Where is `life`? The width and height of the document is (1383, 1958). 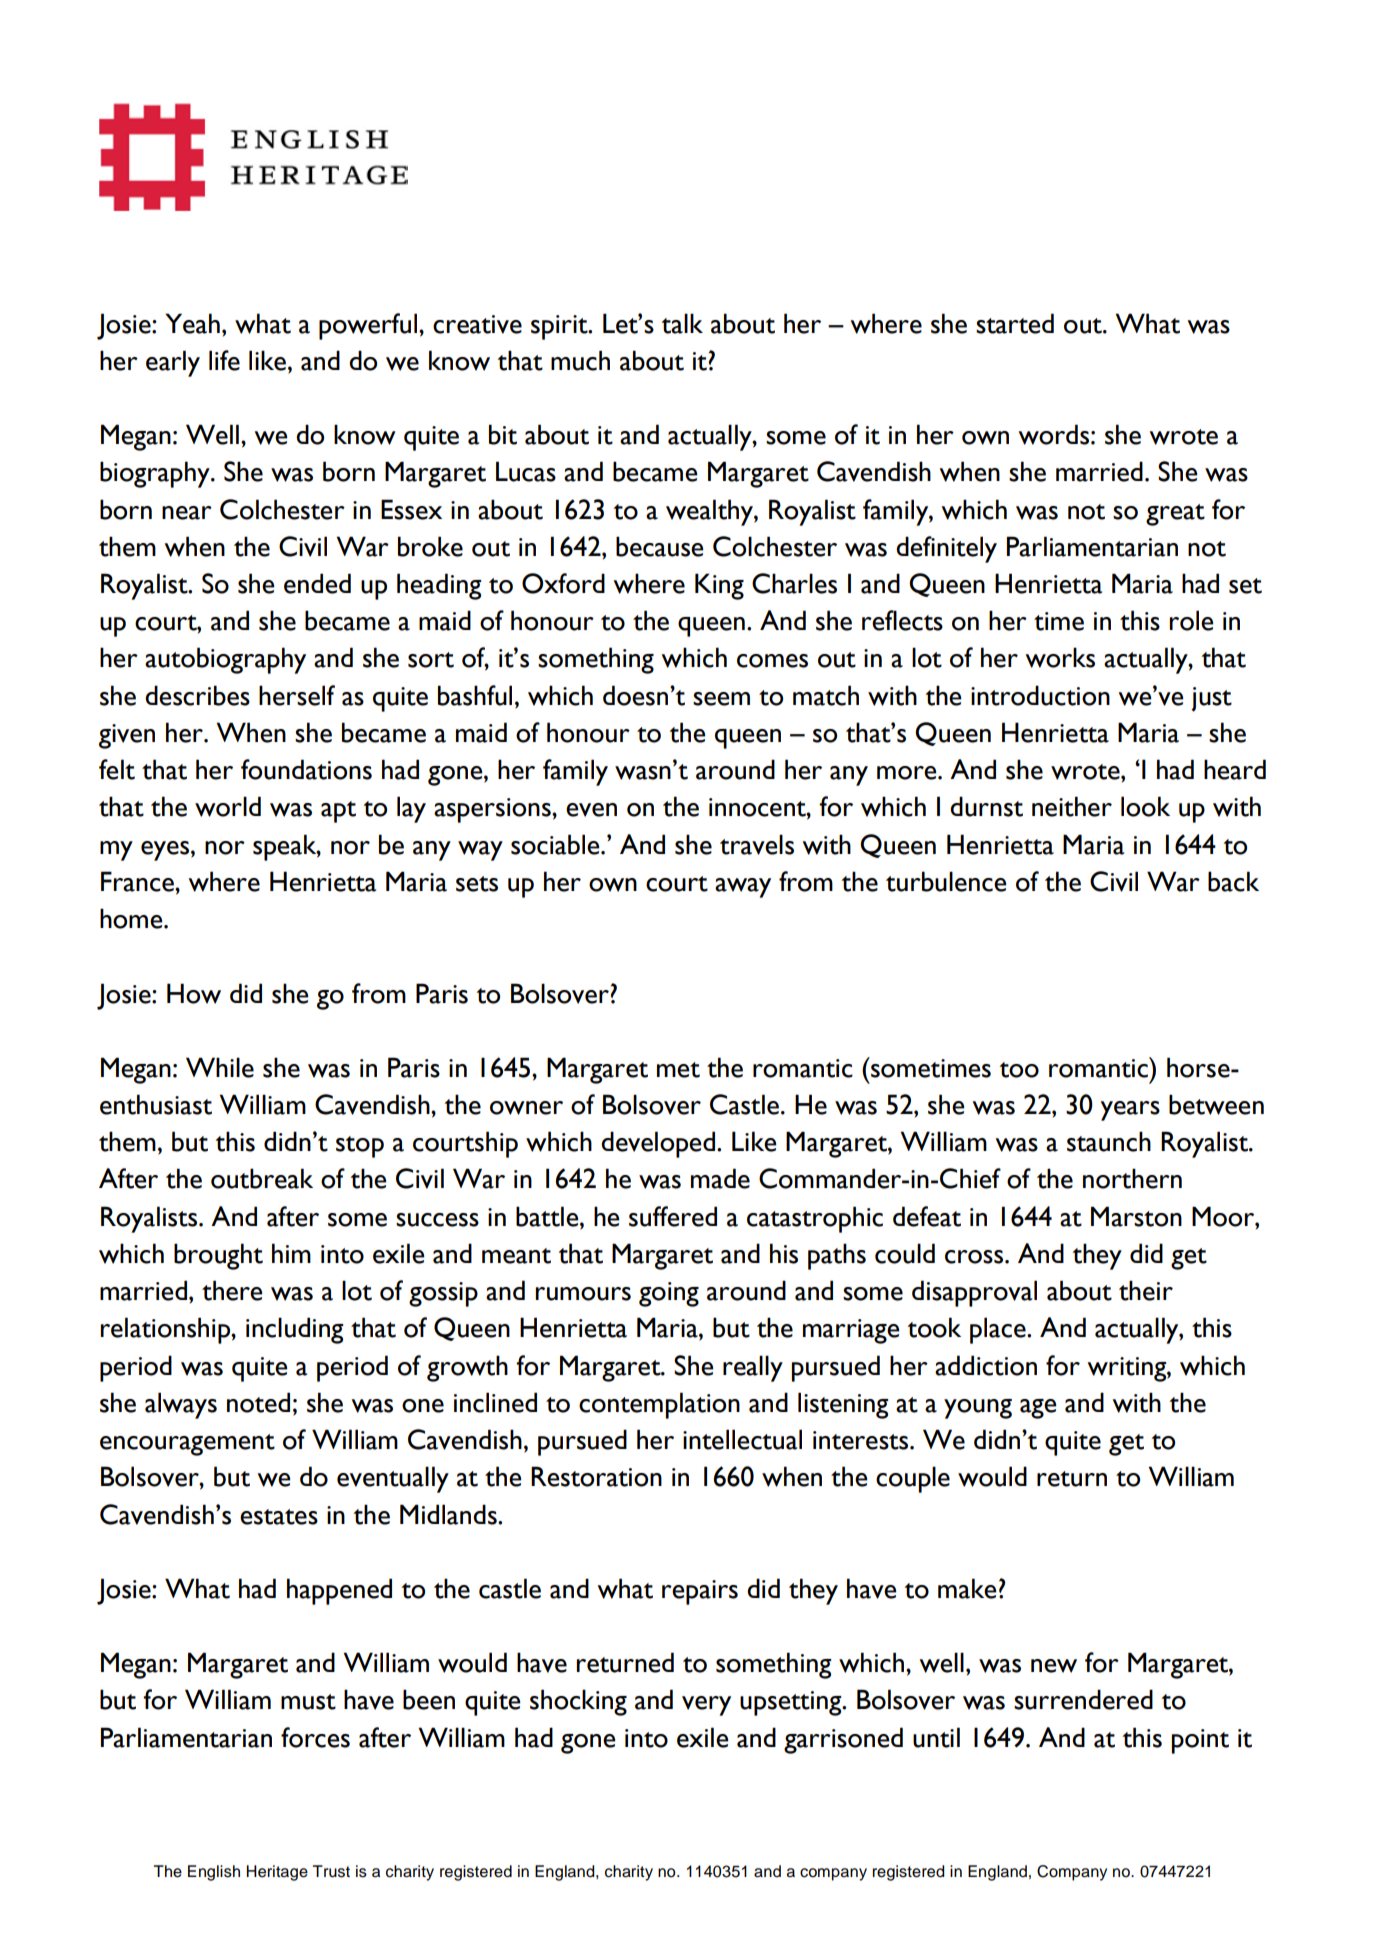 life is located at coordinates (224, 360).
